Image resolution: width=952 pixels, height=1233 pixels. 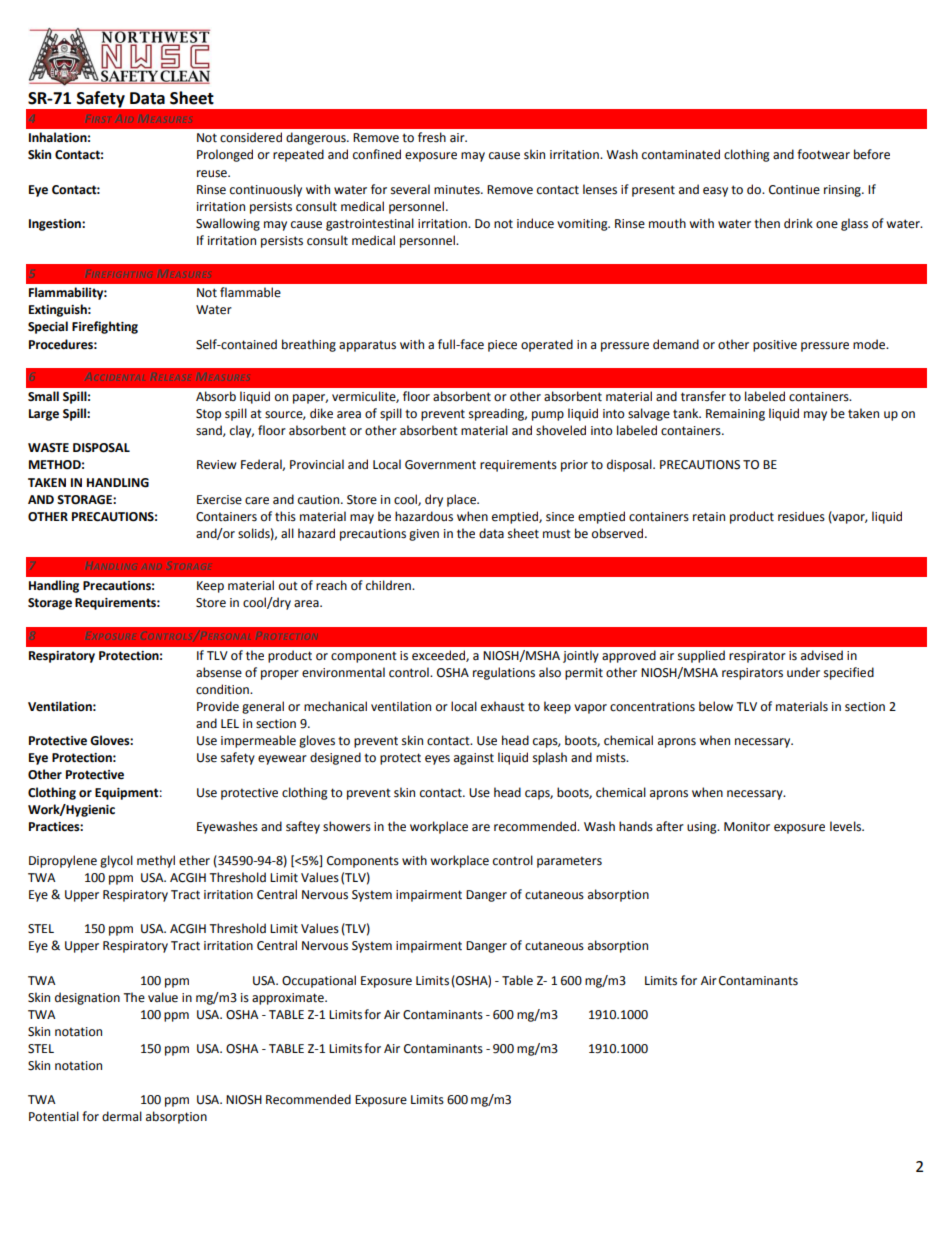 I want to click on minutes, so click(x=458, y=190).
